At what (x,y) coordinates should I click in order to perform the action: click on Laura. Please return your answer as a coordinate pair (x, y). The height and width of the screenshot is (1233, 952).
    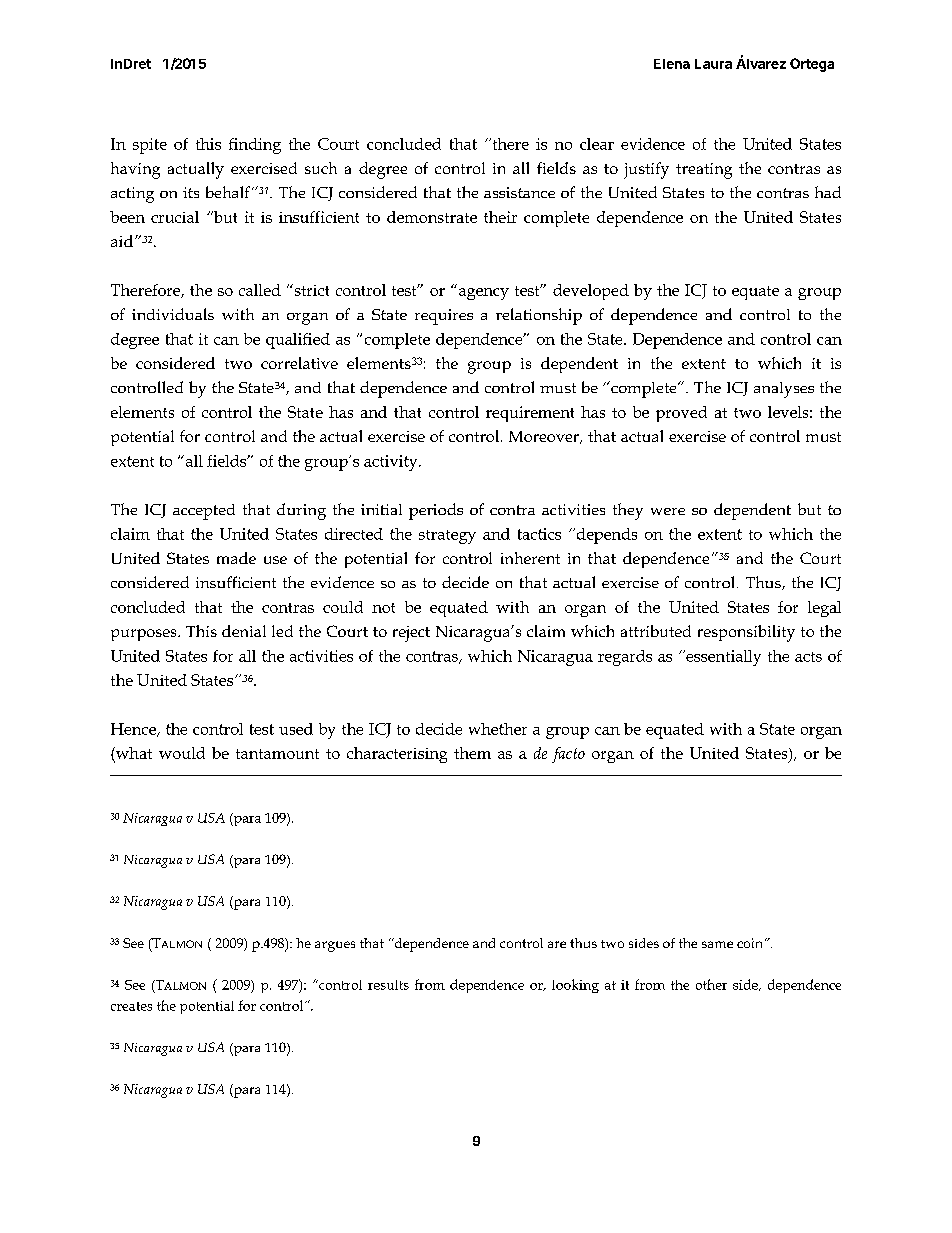
    Looking at the image, I should click on (713, 64).
